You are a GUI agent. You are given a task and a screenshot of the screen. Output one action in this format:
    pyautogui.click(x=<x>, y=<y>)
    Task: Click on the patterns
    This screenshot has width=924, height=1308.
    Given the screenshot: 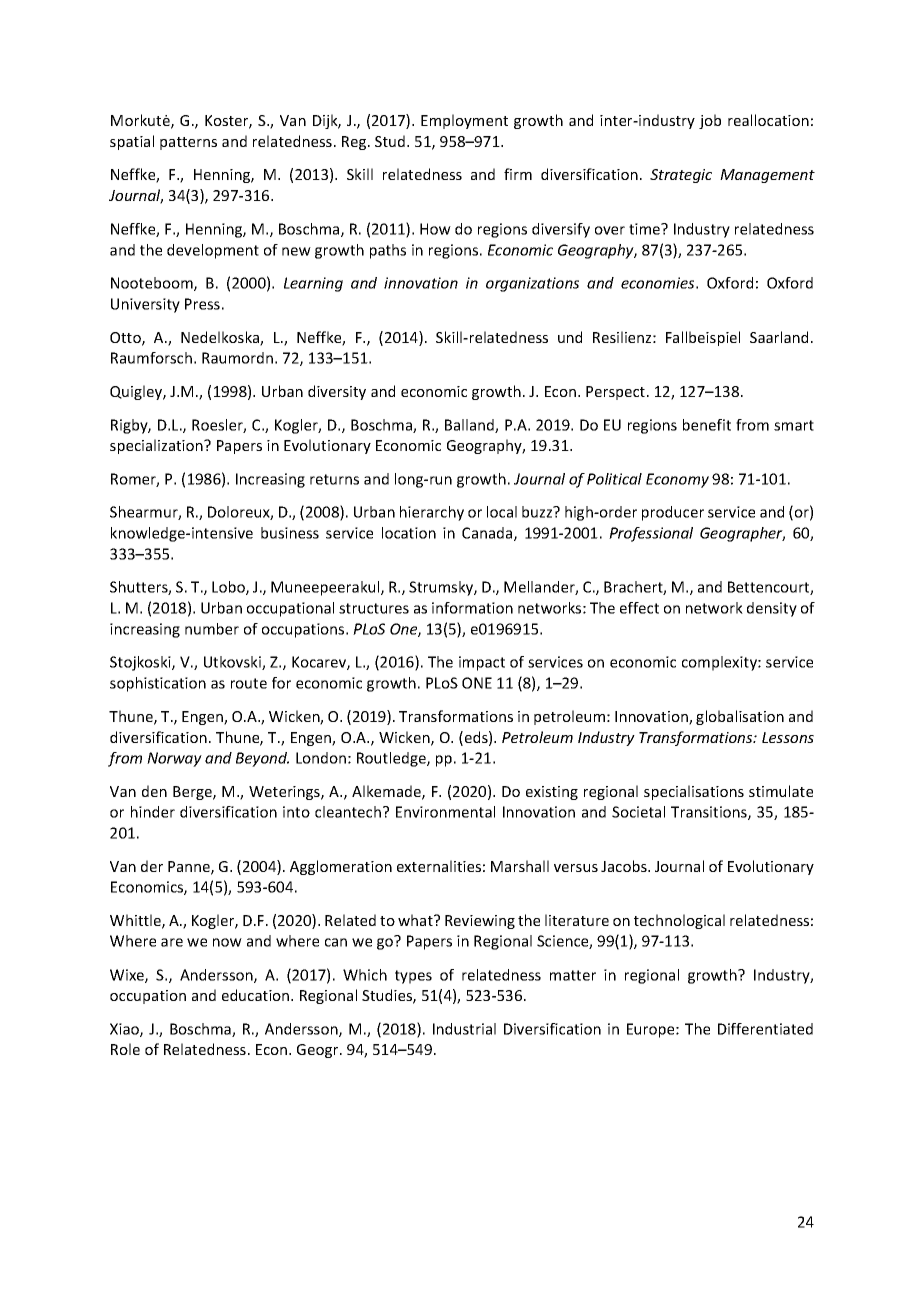 What is the action you would take?
    pyautogui.click(x=188, y=143)
